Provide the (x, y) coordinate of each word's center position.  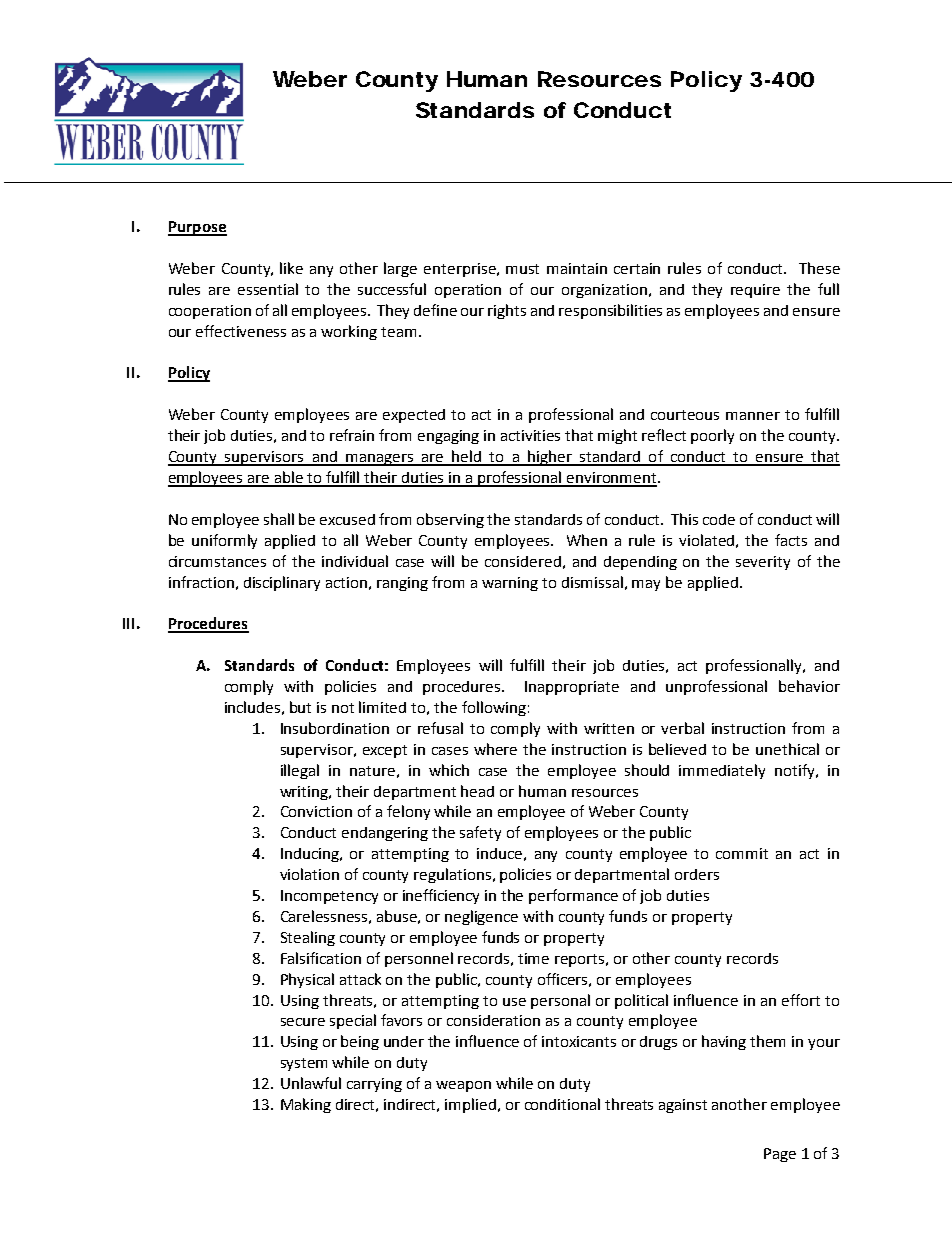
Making (306, 1105)
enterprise (461, 270)
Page (780, 1155)
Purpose (197, 228)
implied (470, 1105)
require (755, 291)
